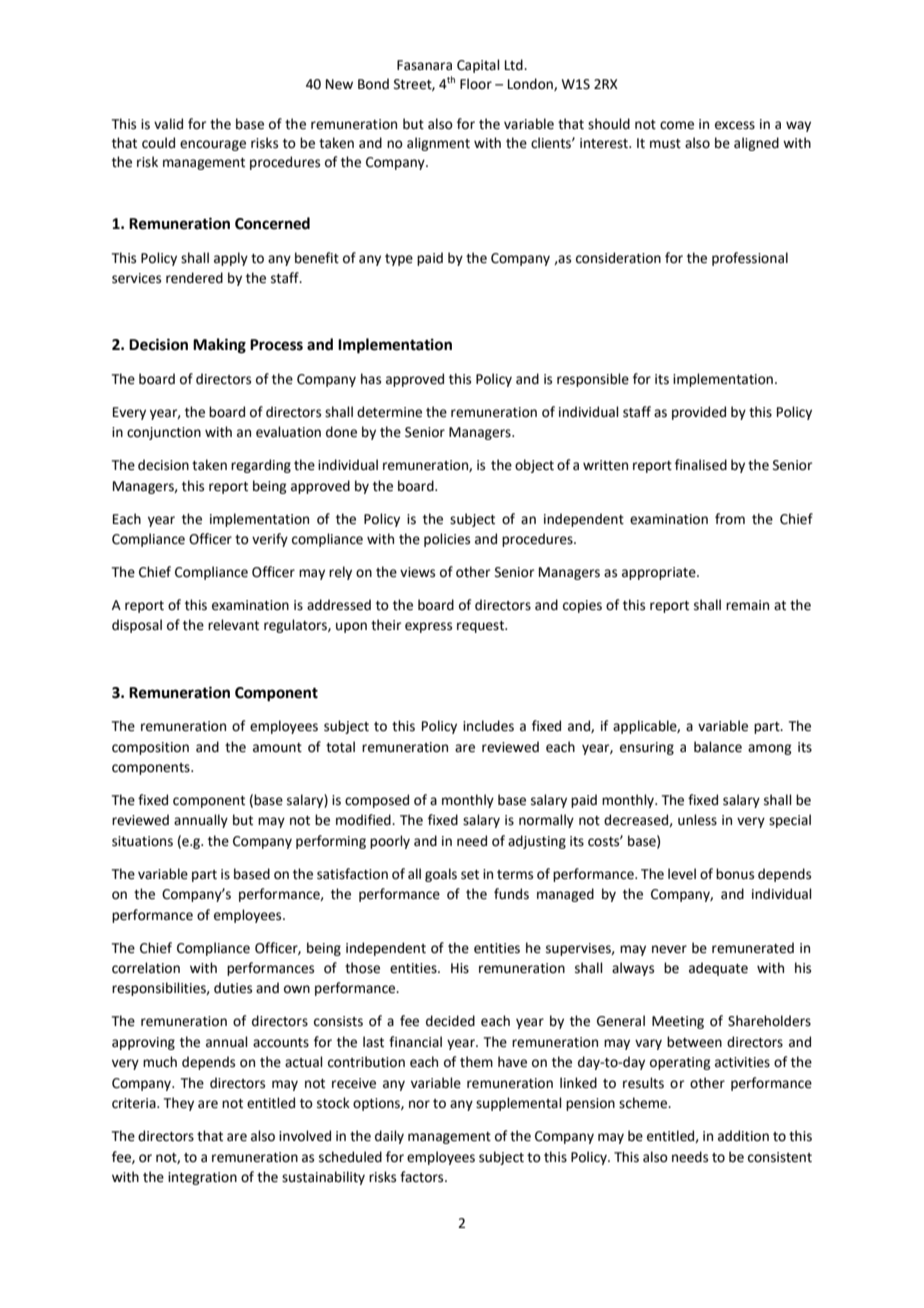  I want to click on composition, so click(150, 748).
